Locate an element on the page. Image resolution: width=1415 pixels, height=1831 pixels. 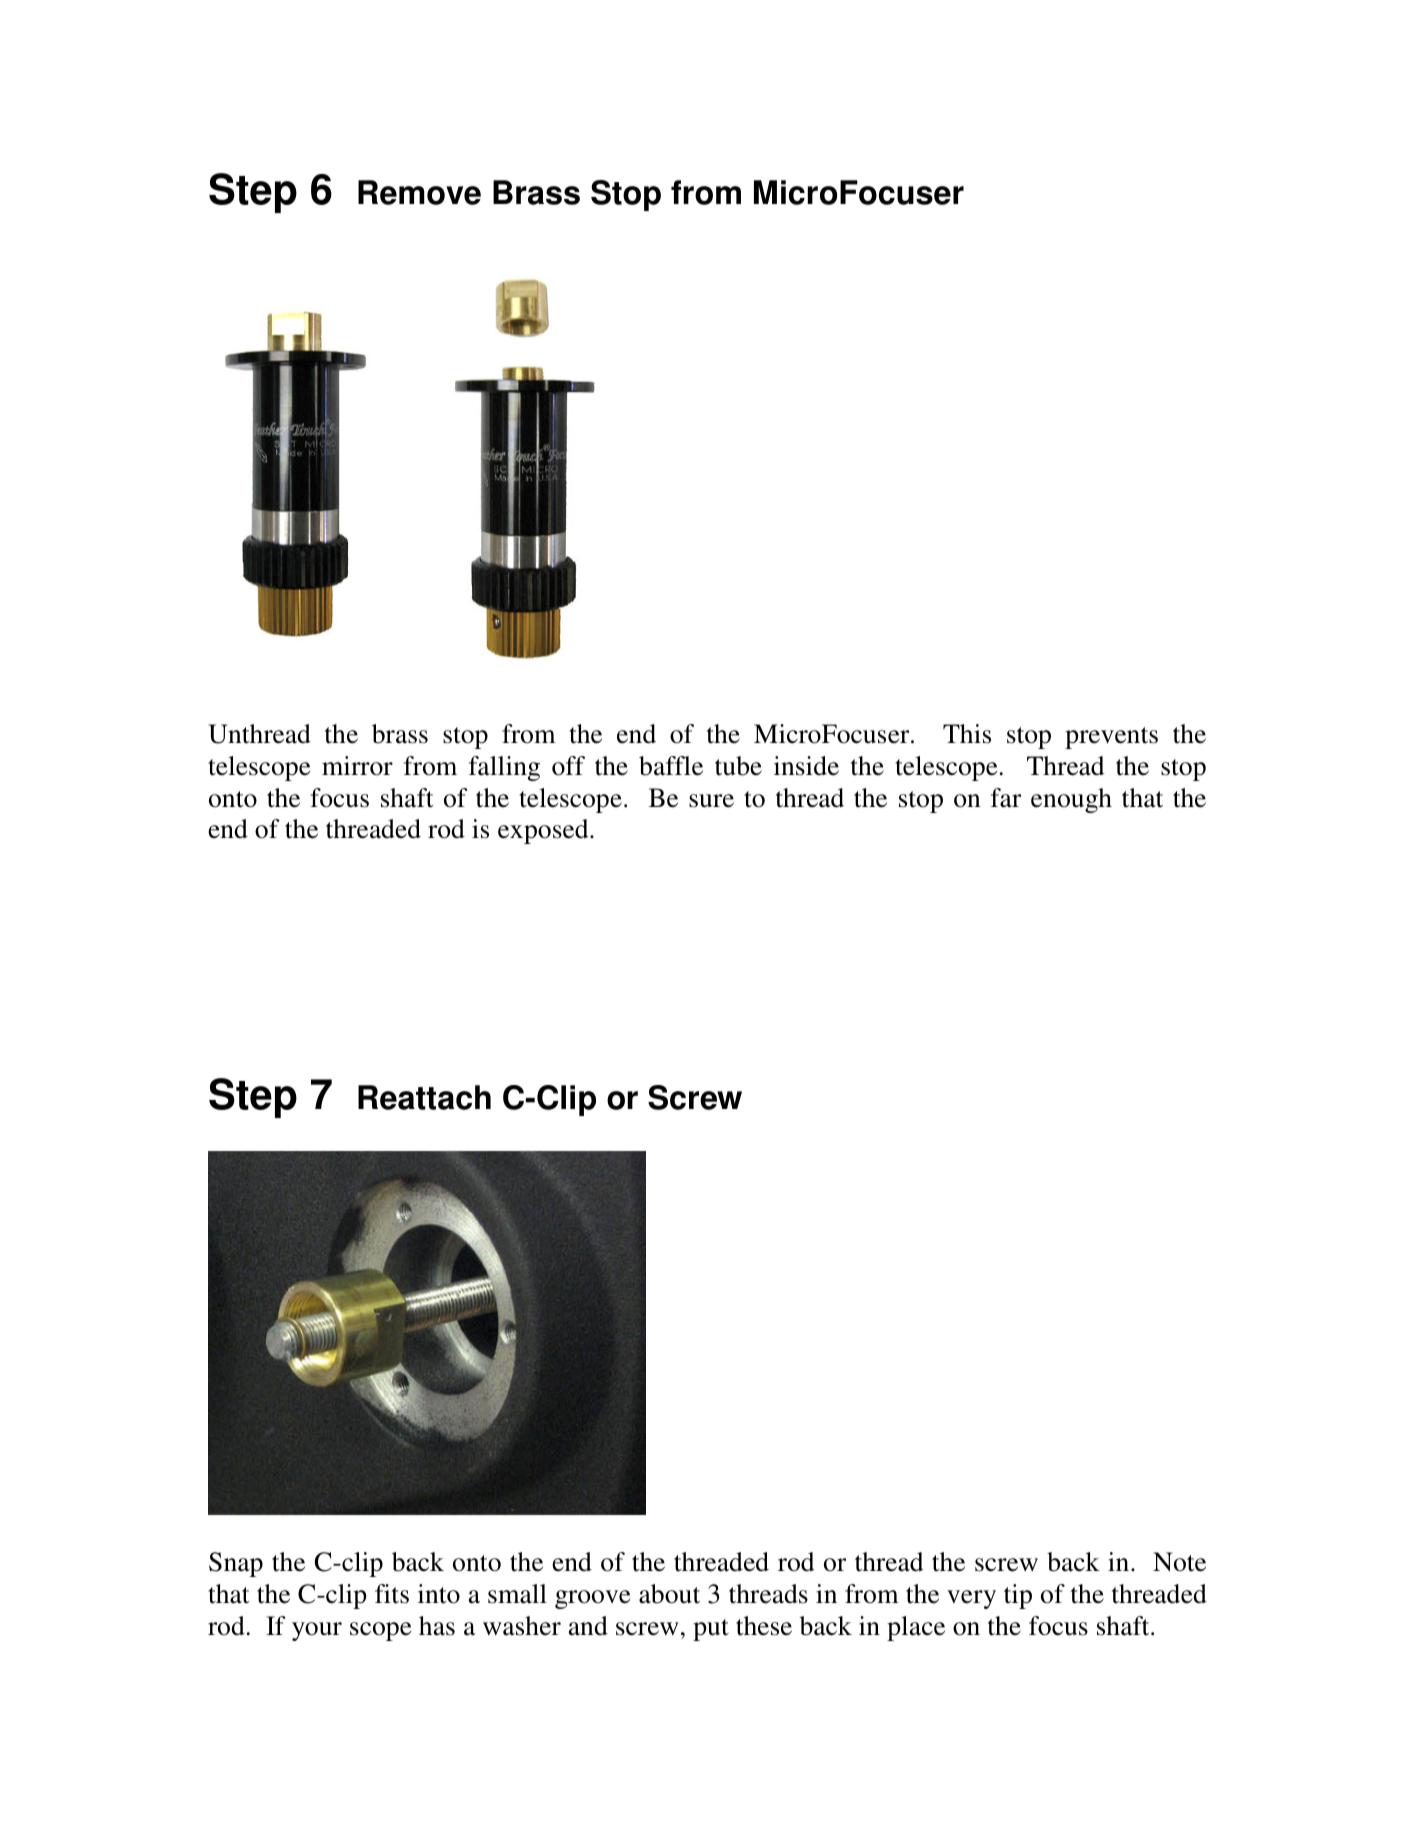
prevents is located at coordinates (1111, 738).
